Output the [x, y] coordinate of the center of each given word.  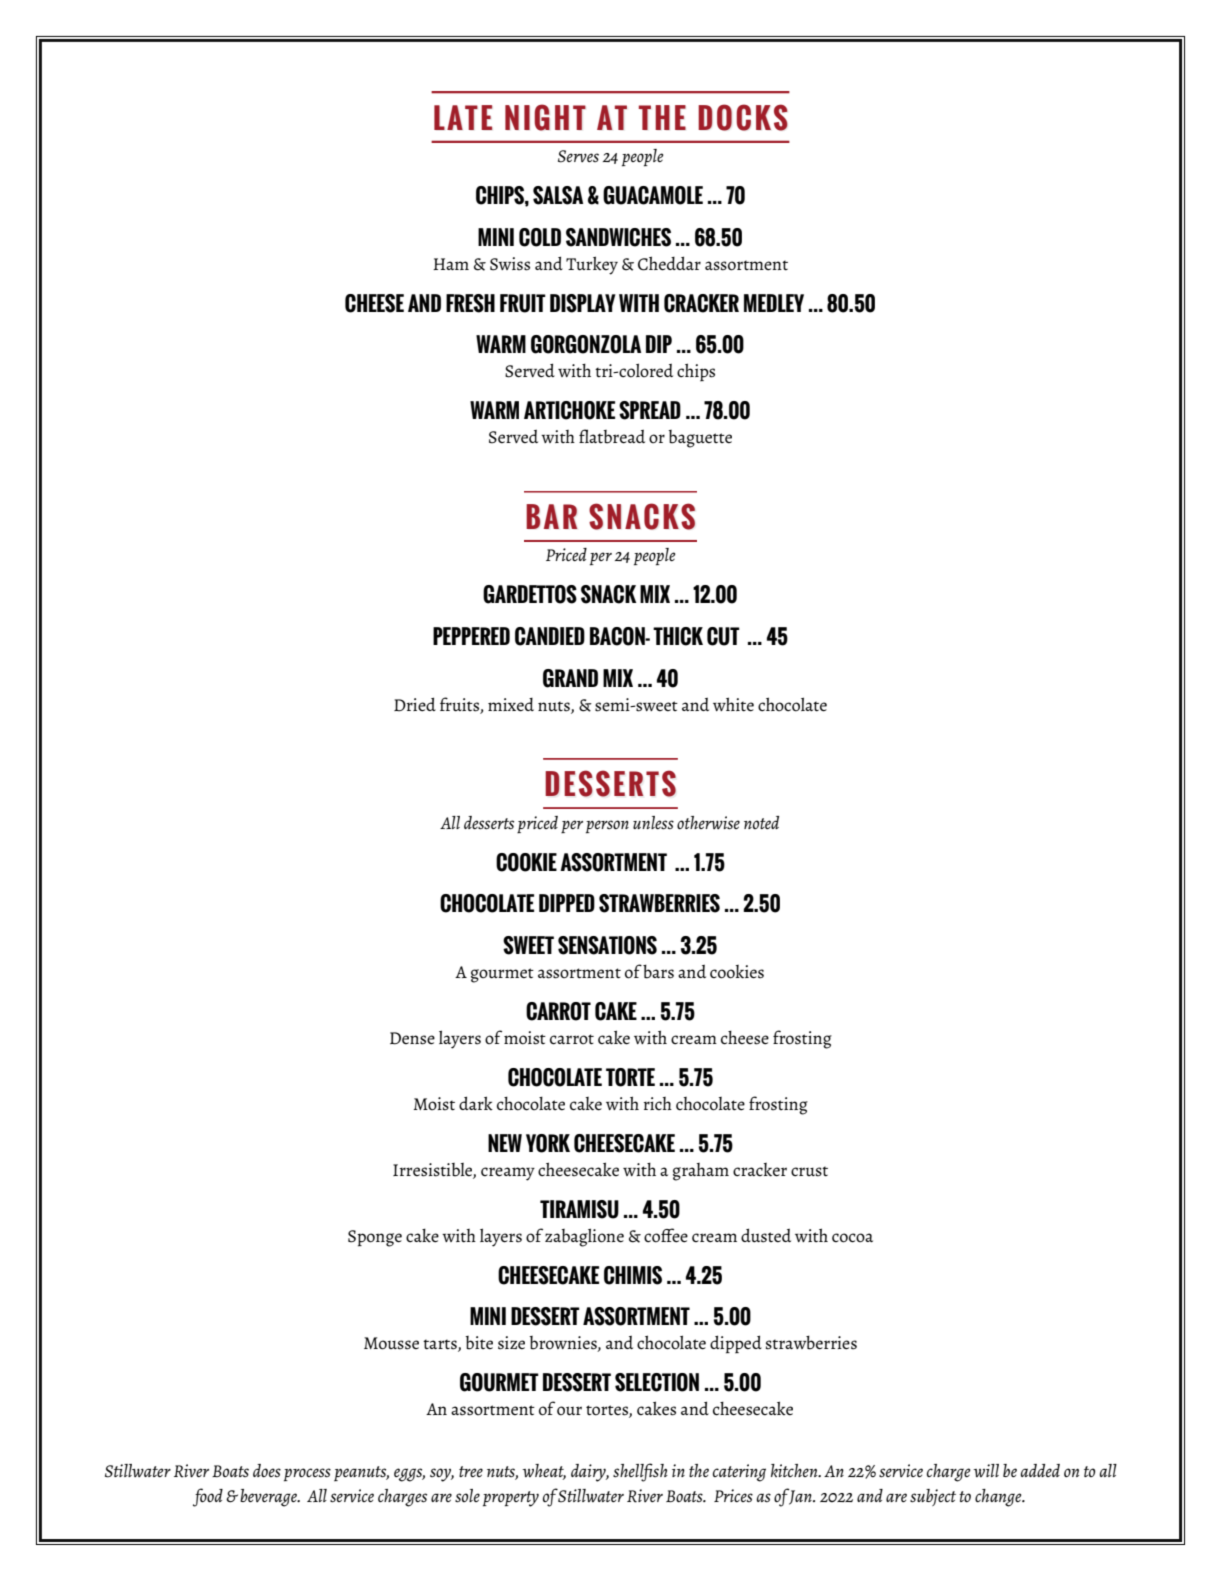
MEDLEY [774, 303]
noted [761, 822]
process [307, 1475]
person [607, 827]
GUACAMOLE [653, 195]
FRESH [470, 303]
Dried [415, 704]
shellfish [640, 1472]
